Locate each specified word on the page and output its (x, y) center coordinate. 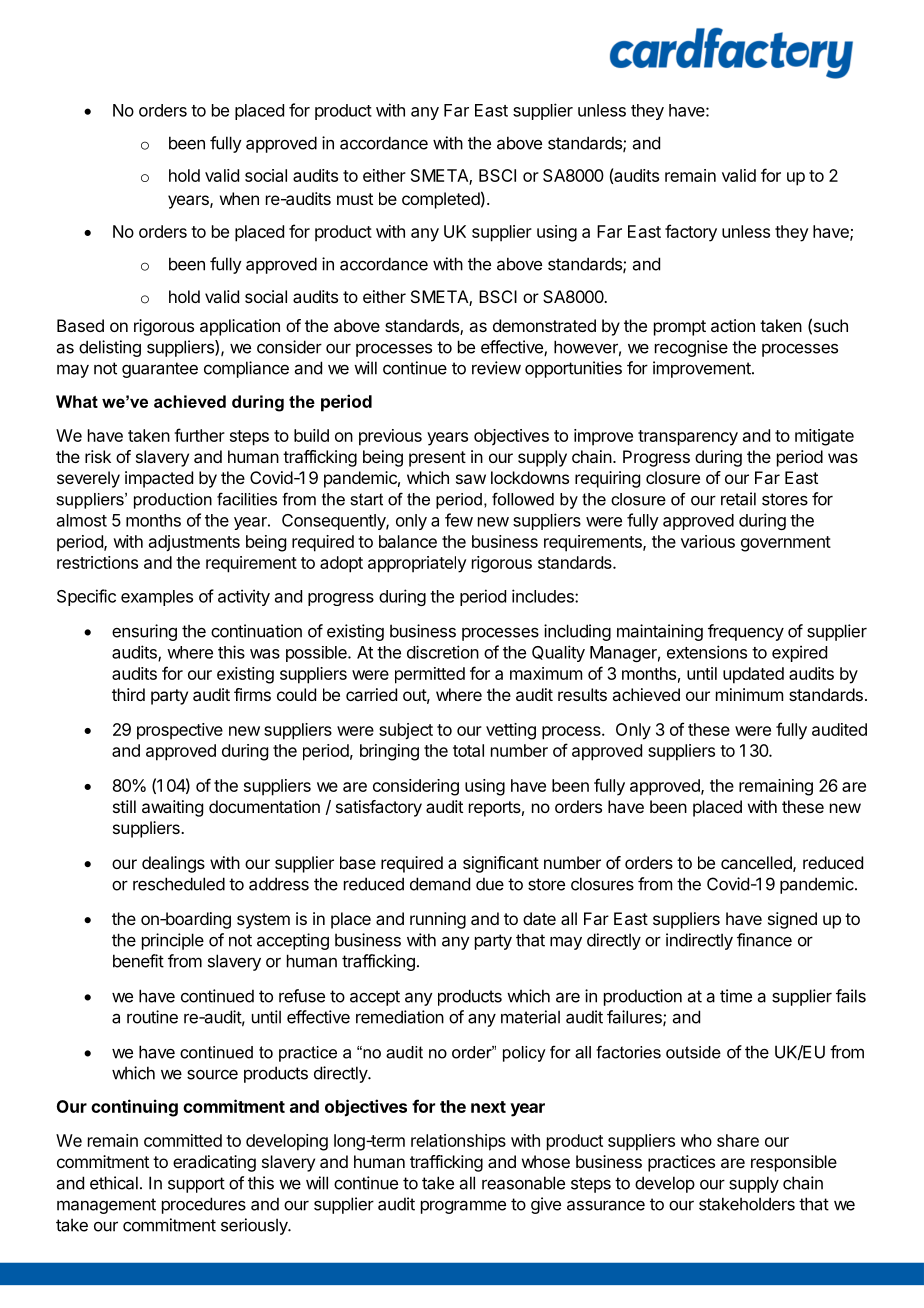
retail (738, 499)
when (239, 198)
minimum (749, 694)
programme (463, 1207)
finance (764, 940)
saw (471, 479)
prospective (180, 731)
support (196, 1185)
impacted (159, 479)
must (355, 199)
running (438, 920)
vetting (511, 731)
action (733, 325)
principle (173, 941)
